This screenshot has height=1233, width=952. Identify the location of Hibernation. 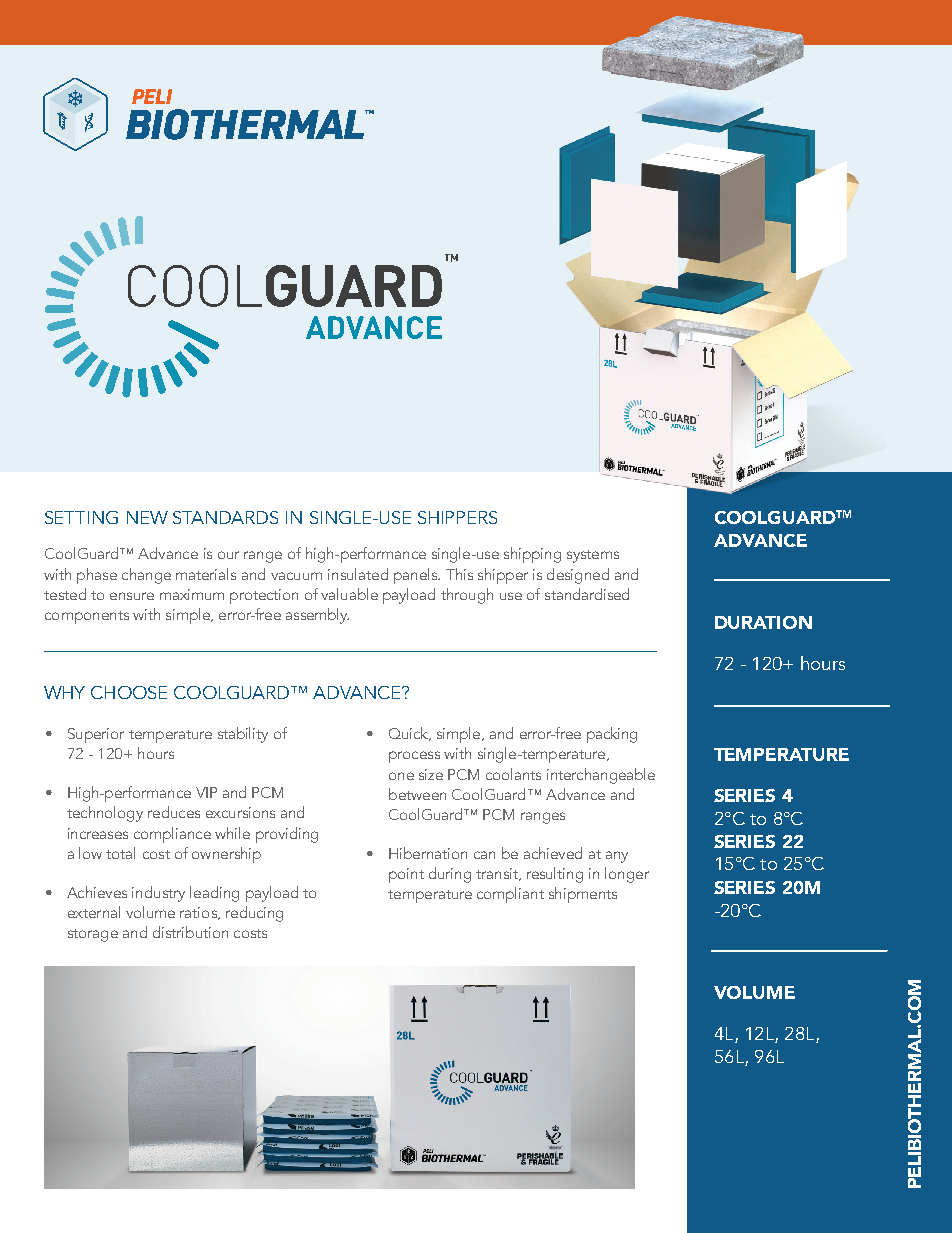
(428, 853).
